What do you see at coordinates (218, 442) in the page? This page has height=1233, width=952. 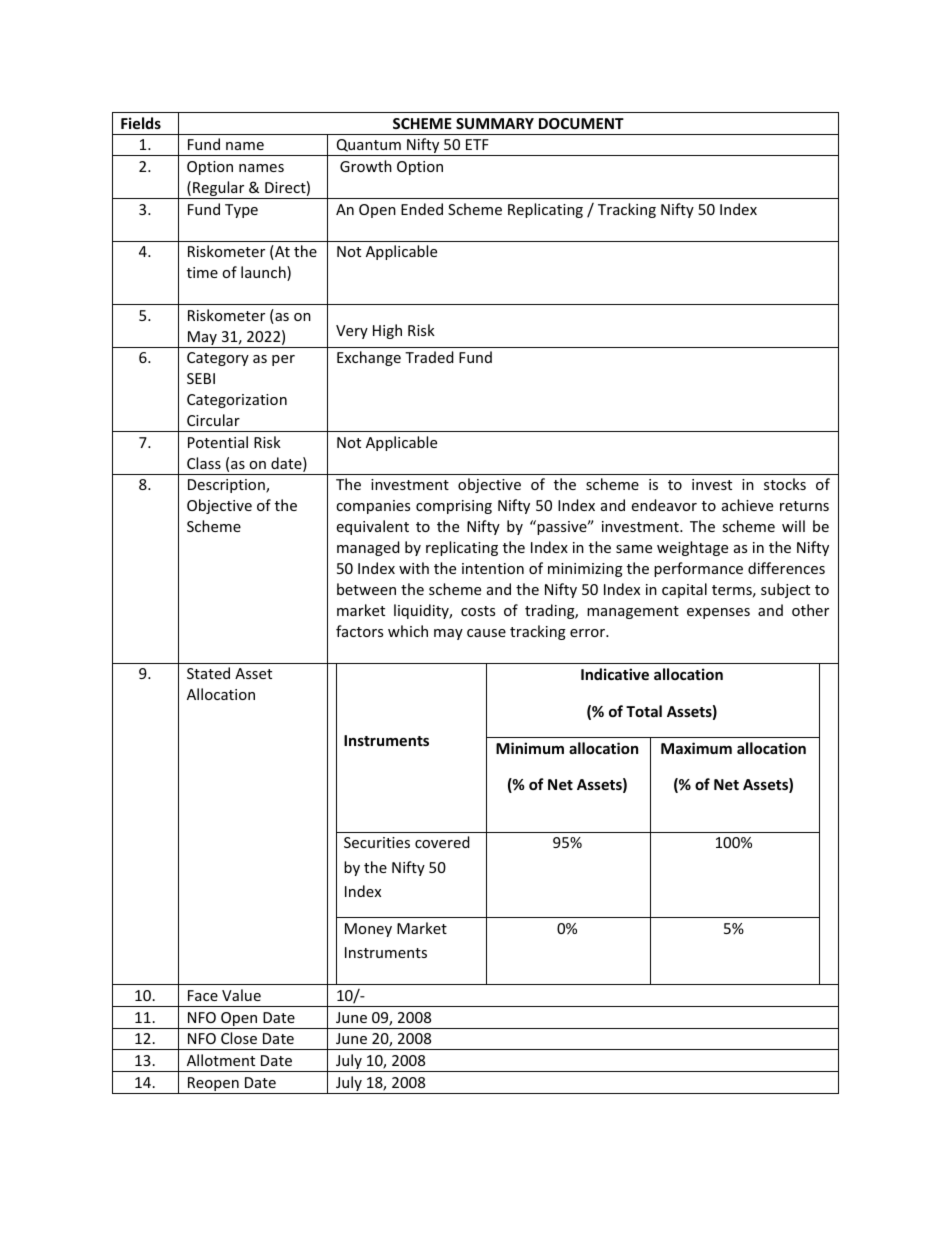 I see `Potential` at bounding box center [218, 442].
